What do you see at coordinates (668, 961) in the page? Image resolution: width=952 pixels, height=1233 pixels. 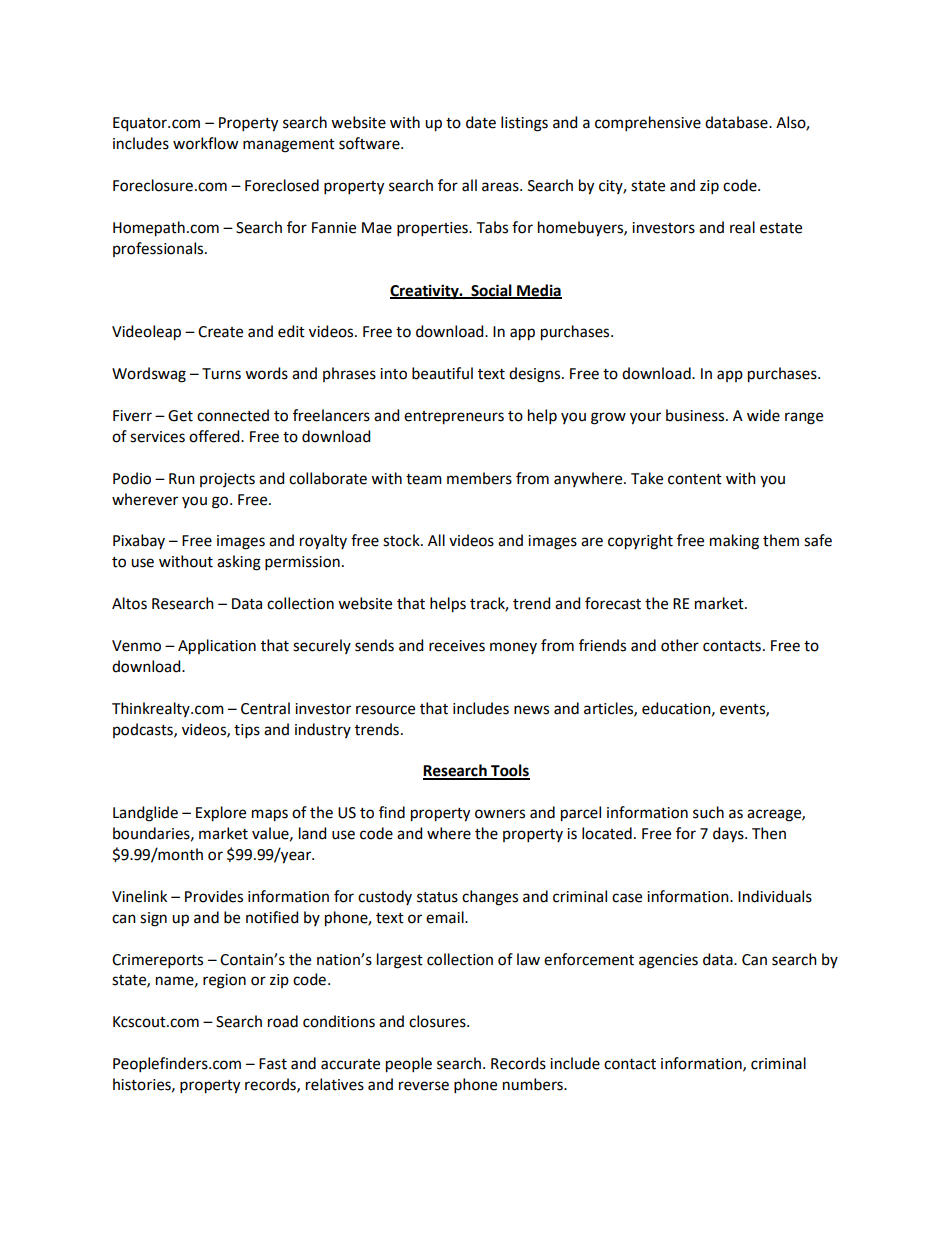 I see `agencies` at bounding box center [668, 961].
